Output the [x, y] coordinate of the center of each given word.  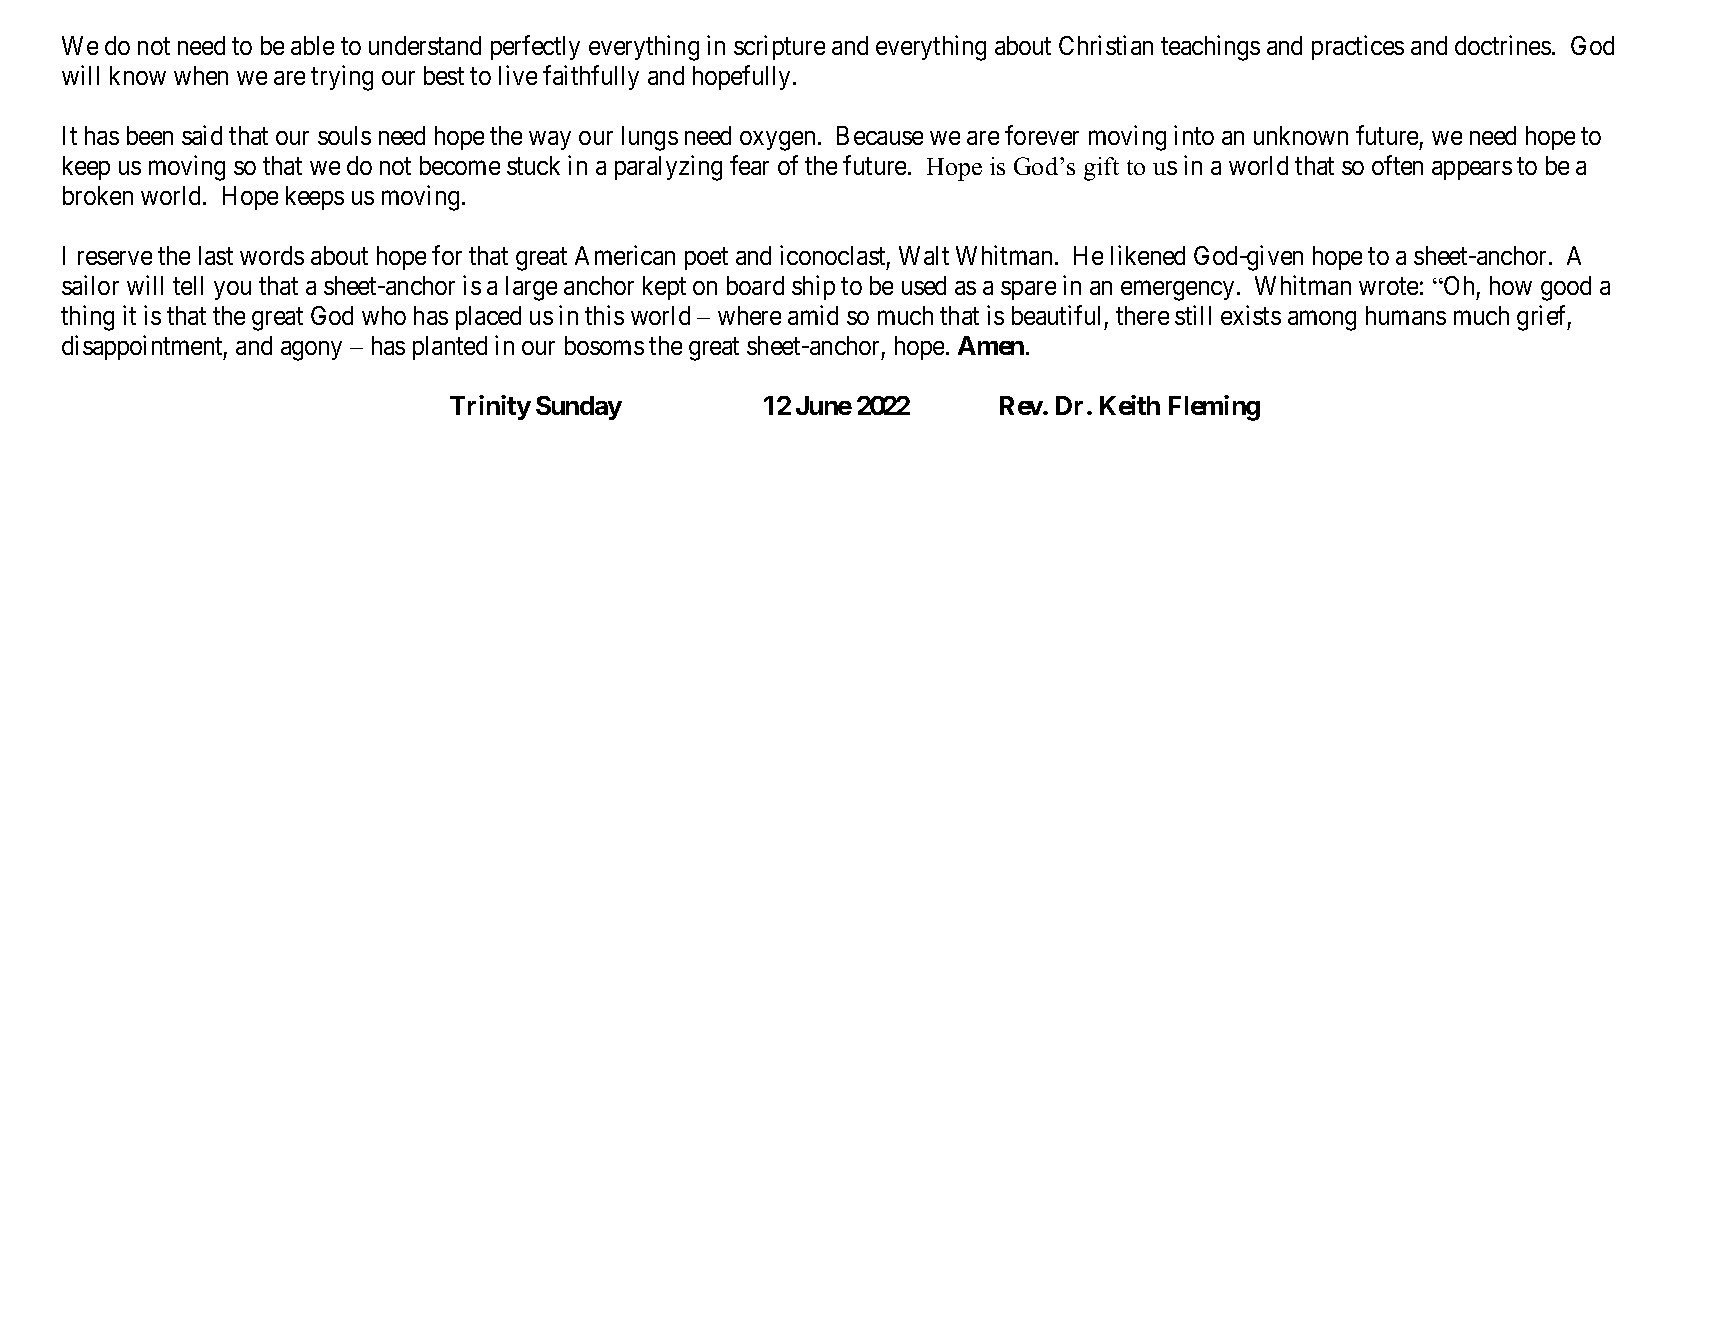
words [272, 255]
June [824, 405]
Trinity [490, 407]
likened [1148, 255]
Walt [924, 255]
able [312, 45]
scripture [779, 47]
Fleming [1214, 408]
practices [1358, 47]
